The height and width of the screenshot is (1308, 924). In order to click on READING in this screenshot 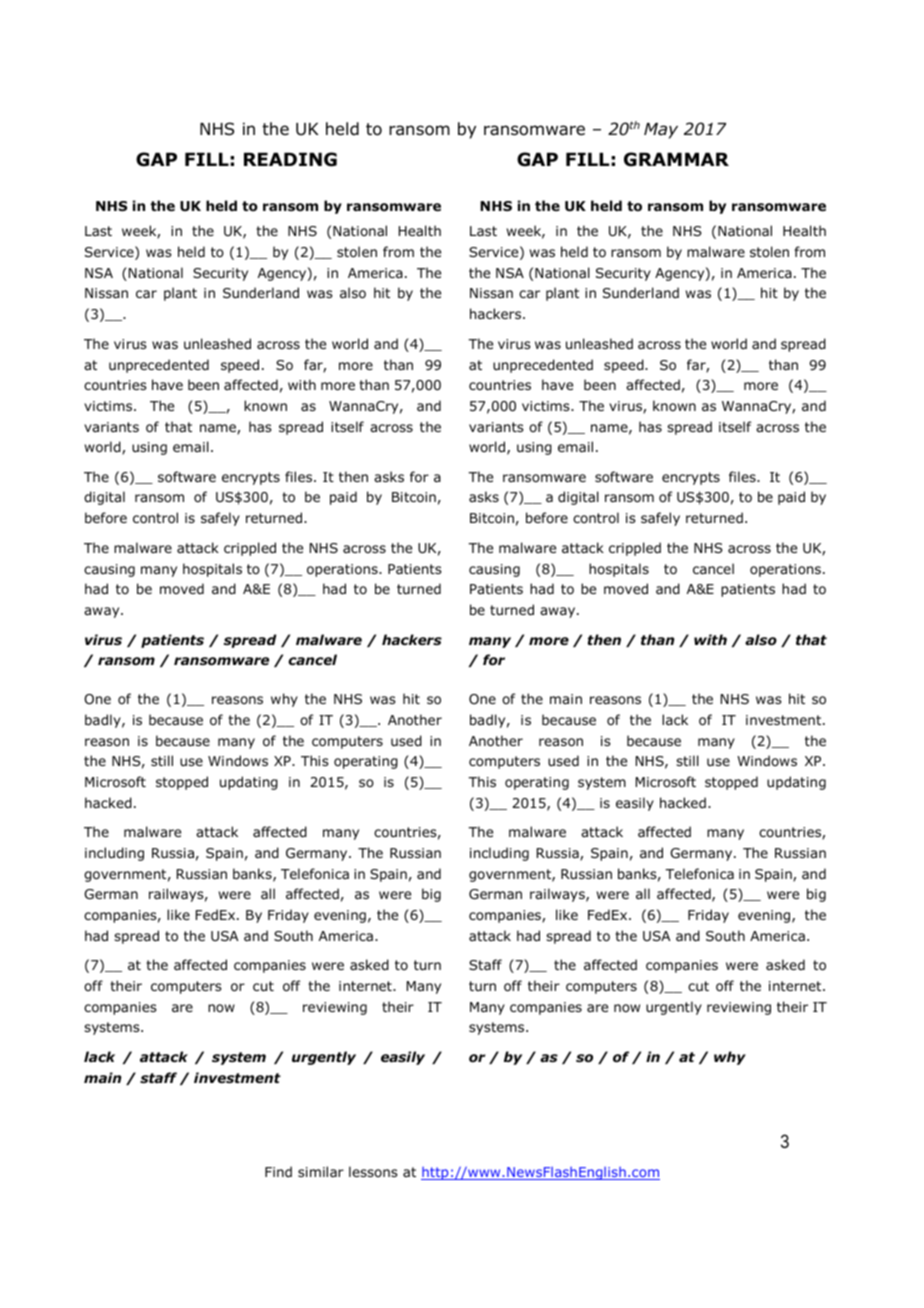, I will do `click(290, 159)`.
